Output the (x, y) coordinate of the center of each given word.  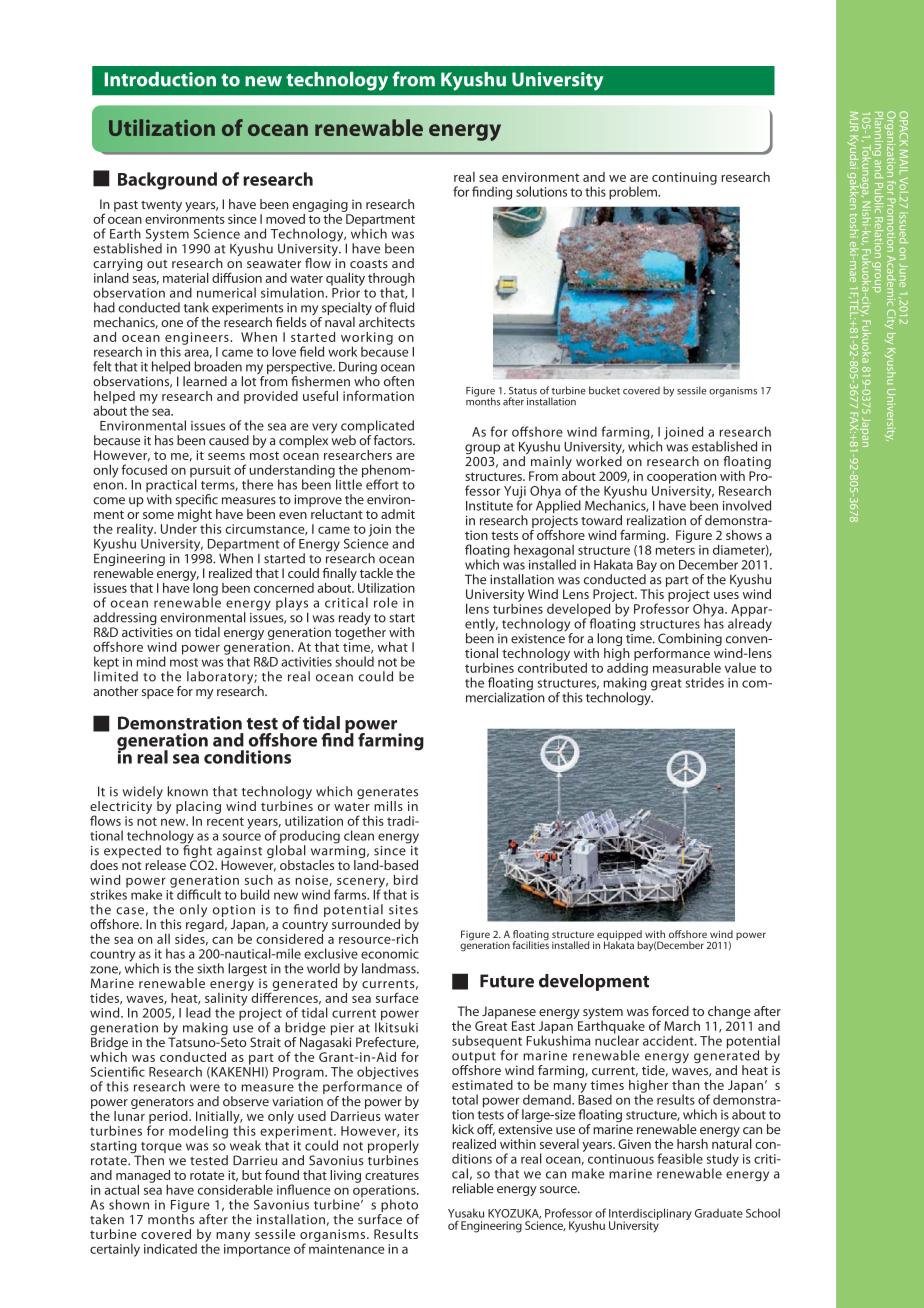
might (195, 516)
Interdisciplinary (650, 1215)
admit (398, 514)
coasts (369, 264)
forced (670, 1011)
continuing (684, 178)
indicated (170, 1248)
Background (167, 181)
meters (675, 550)
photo (399, 1207)
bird (406, 880)
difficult (199, 894)
